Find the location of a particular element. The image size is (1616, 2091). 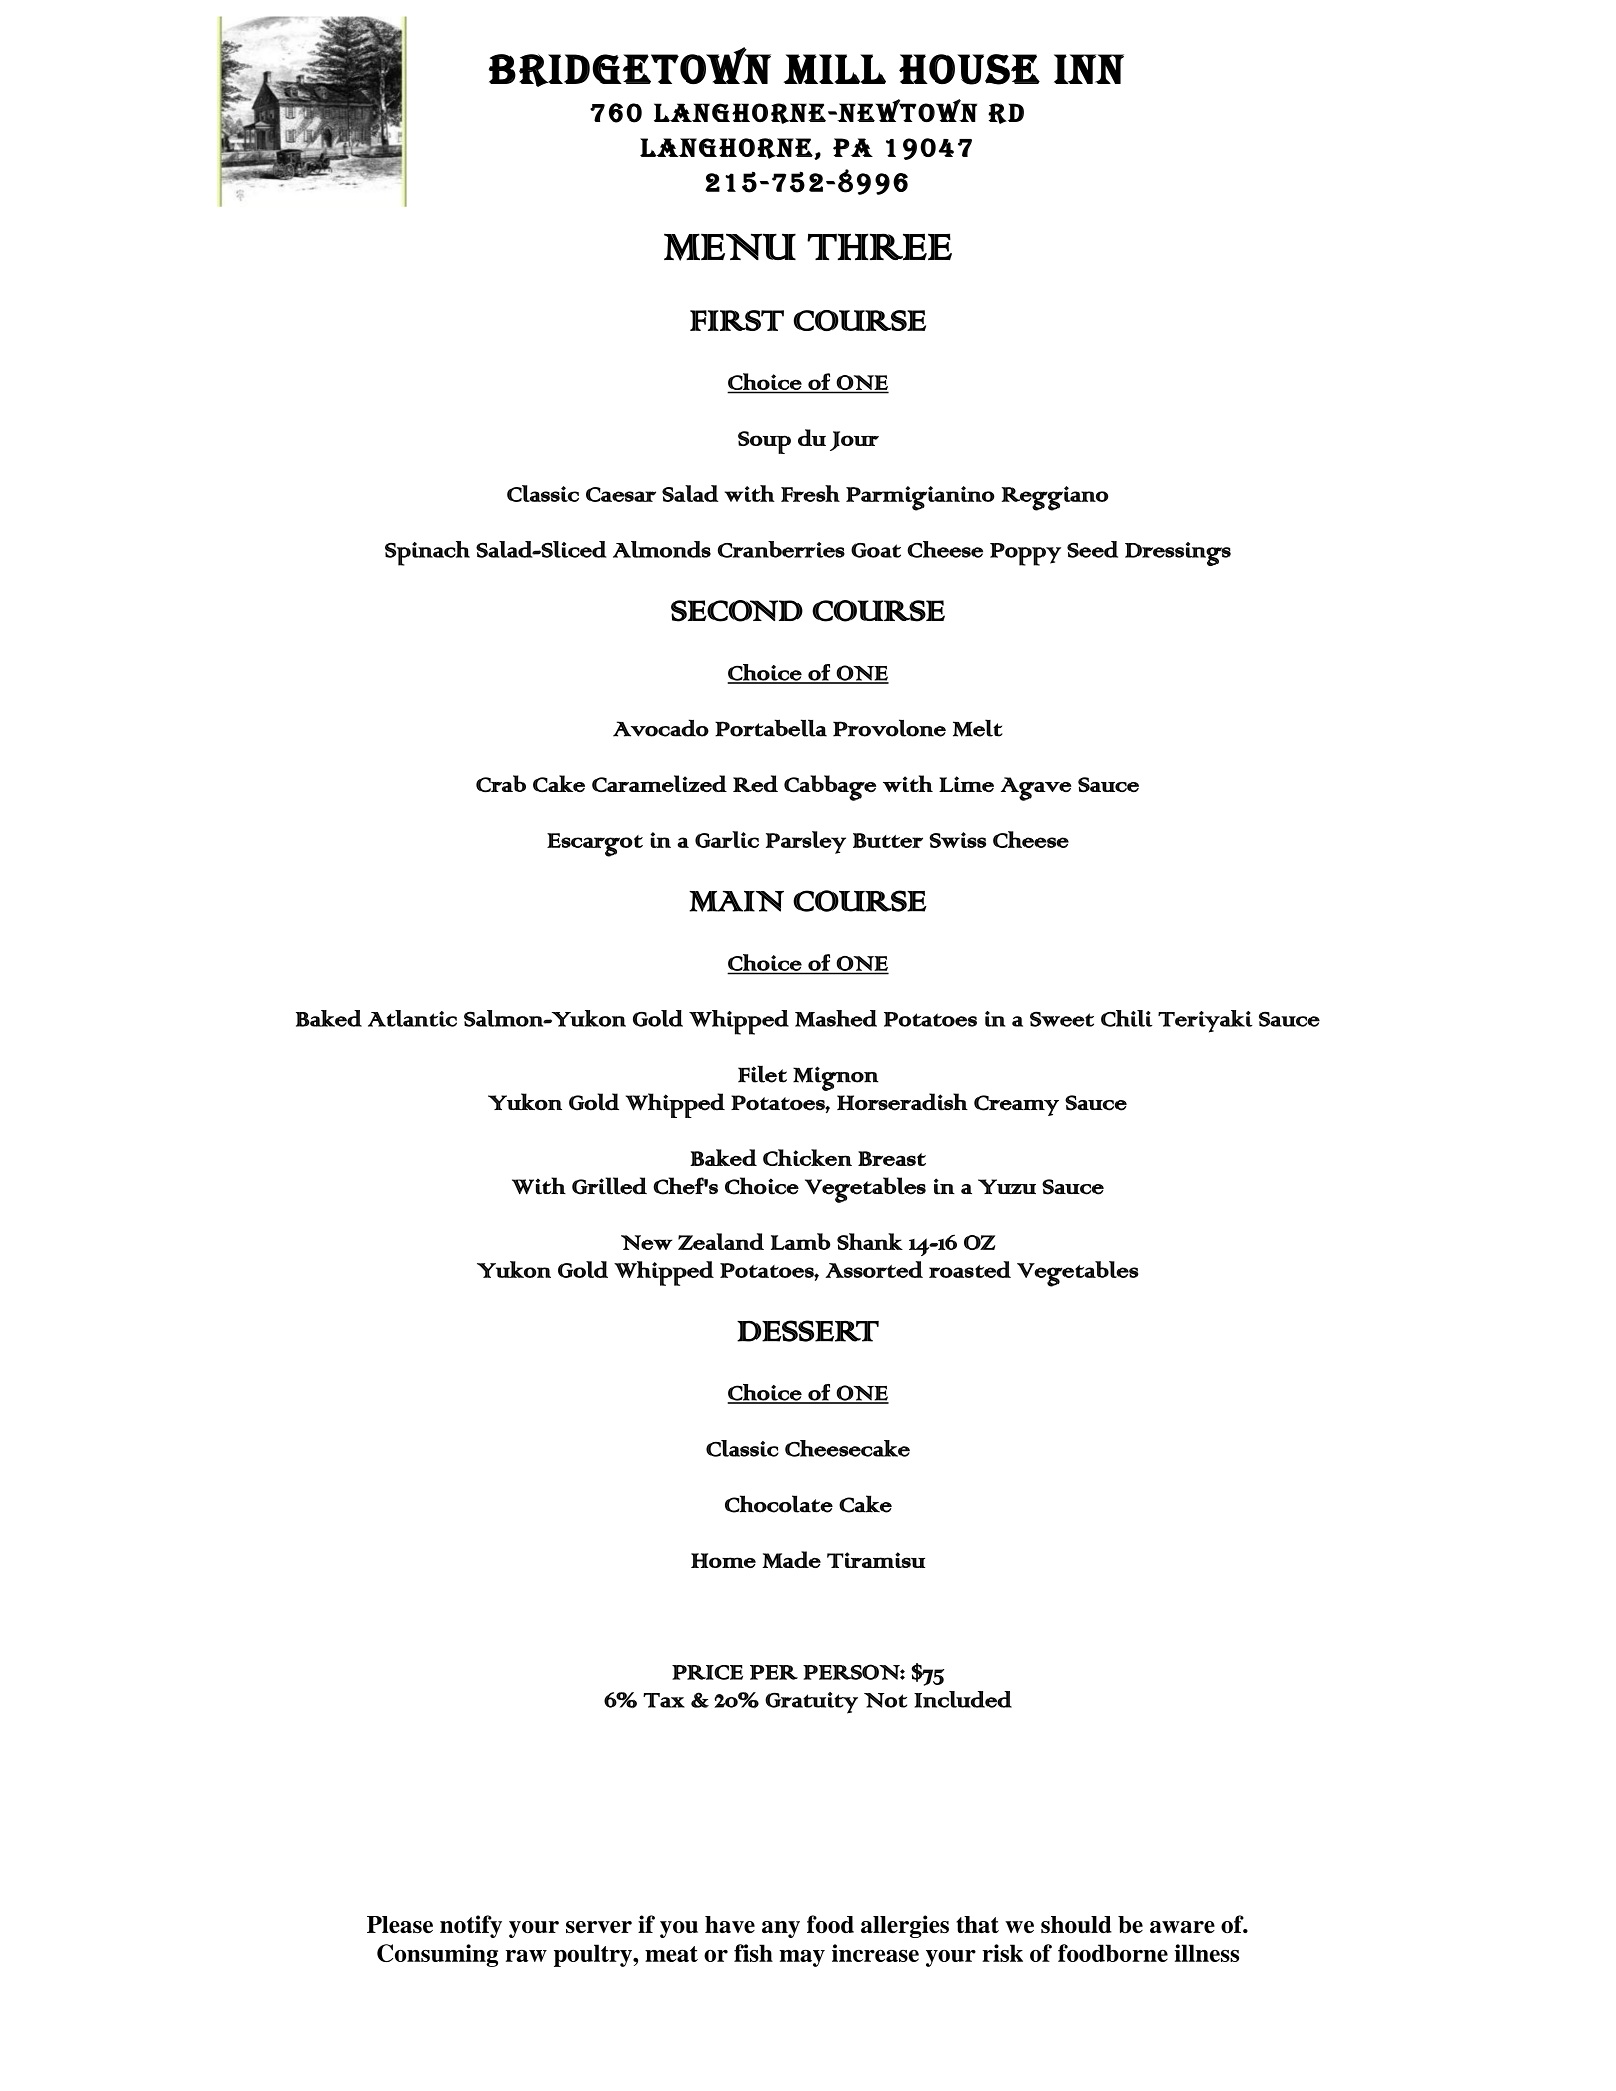

roasted is located at coordinates (970, 1269).
